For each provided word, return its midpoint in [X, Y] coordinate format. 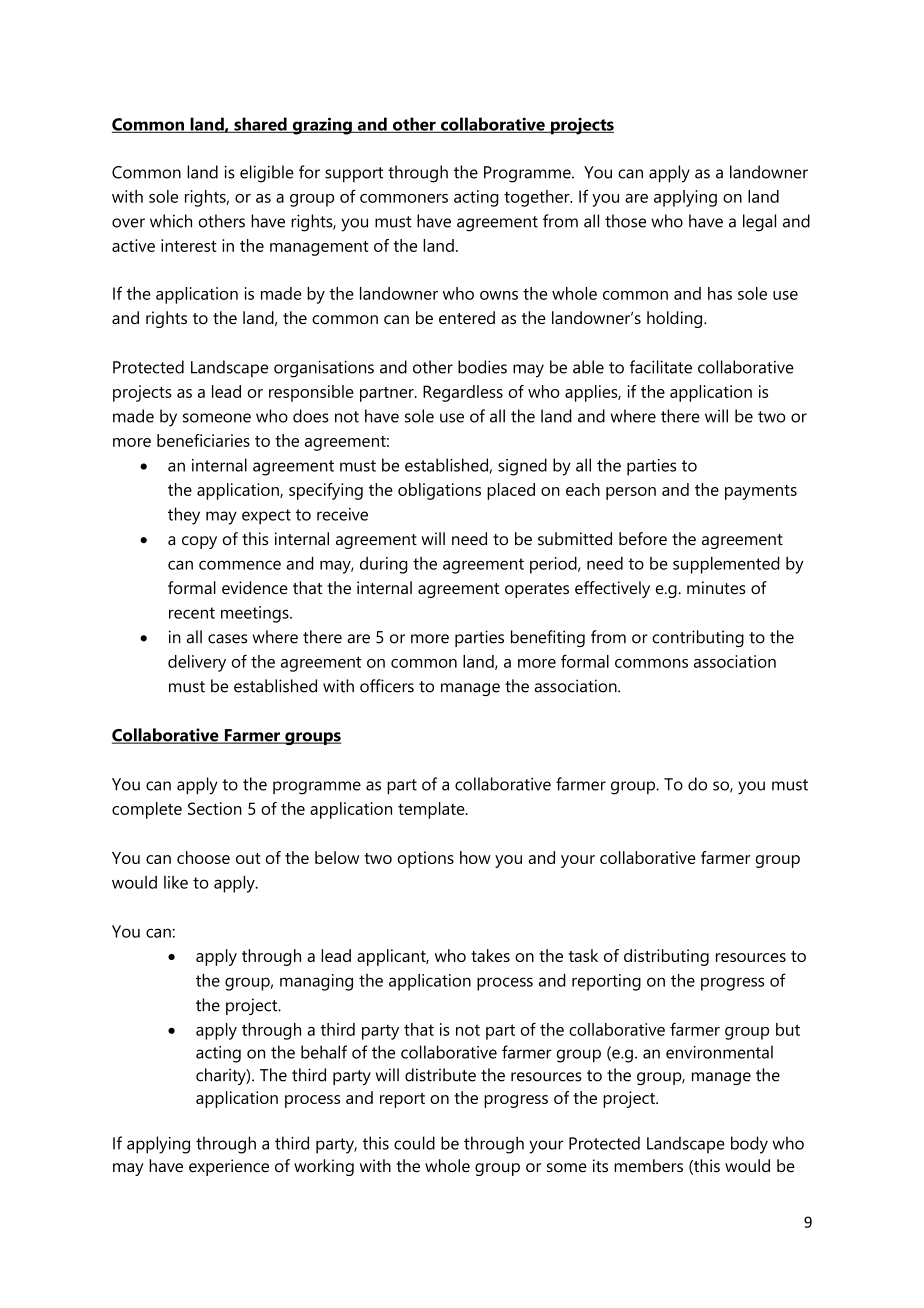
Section [215, 808]
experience [229, 1167]
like [176, 882]
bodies [482, 367]
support [354, 175]
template [432, 810]
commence [240, 565]
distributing [666, 957]
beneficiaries [203, 440]
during [384, 565]
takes [490, 955]
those [625, 221]
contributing [698, 638]
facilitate [661, 367]
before [643, 538]
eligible [267, 174]
